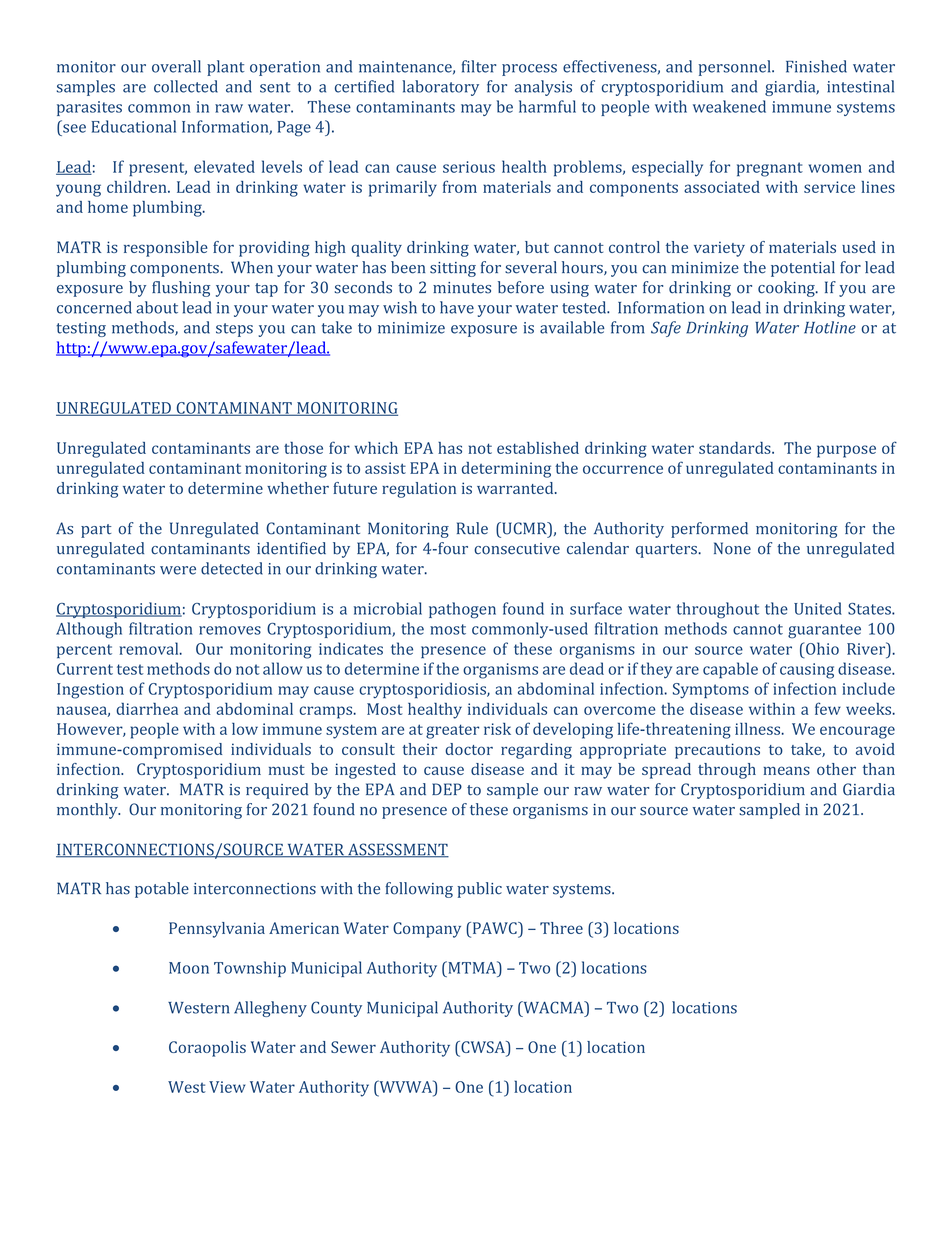 The width and height of the document is (952, 1233). What do you see at coordinates (353, 1047) in the document?
I see `Sewer` at bounding box center [353, 1047].
